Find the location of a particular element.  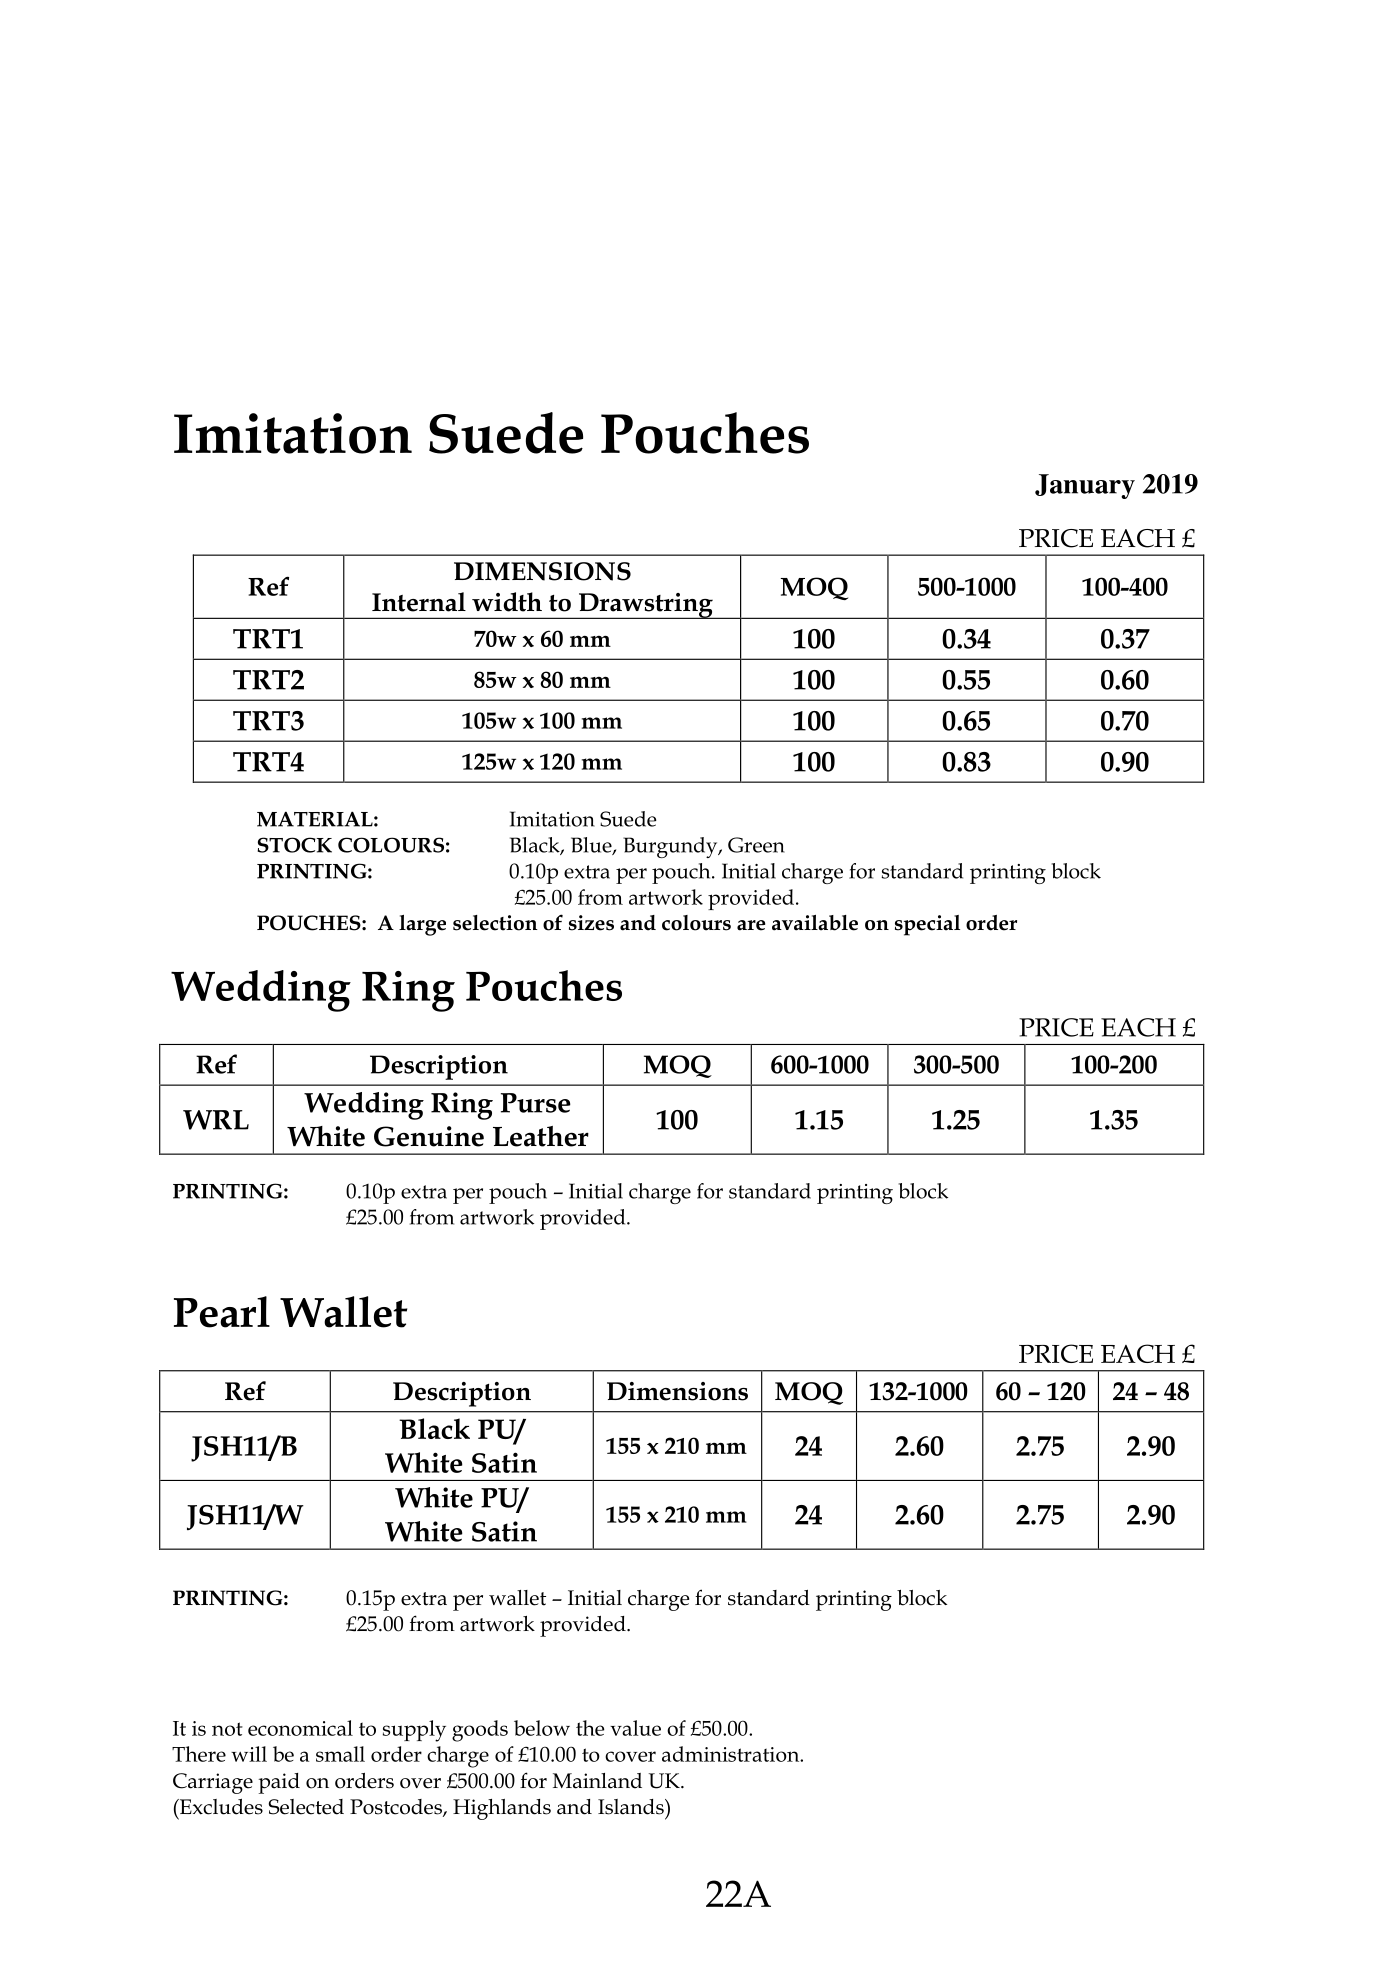

available is located at coordinates (815, 923).
